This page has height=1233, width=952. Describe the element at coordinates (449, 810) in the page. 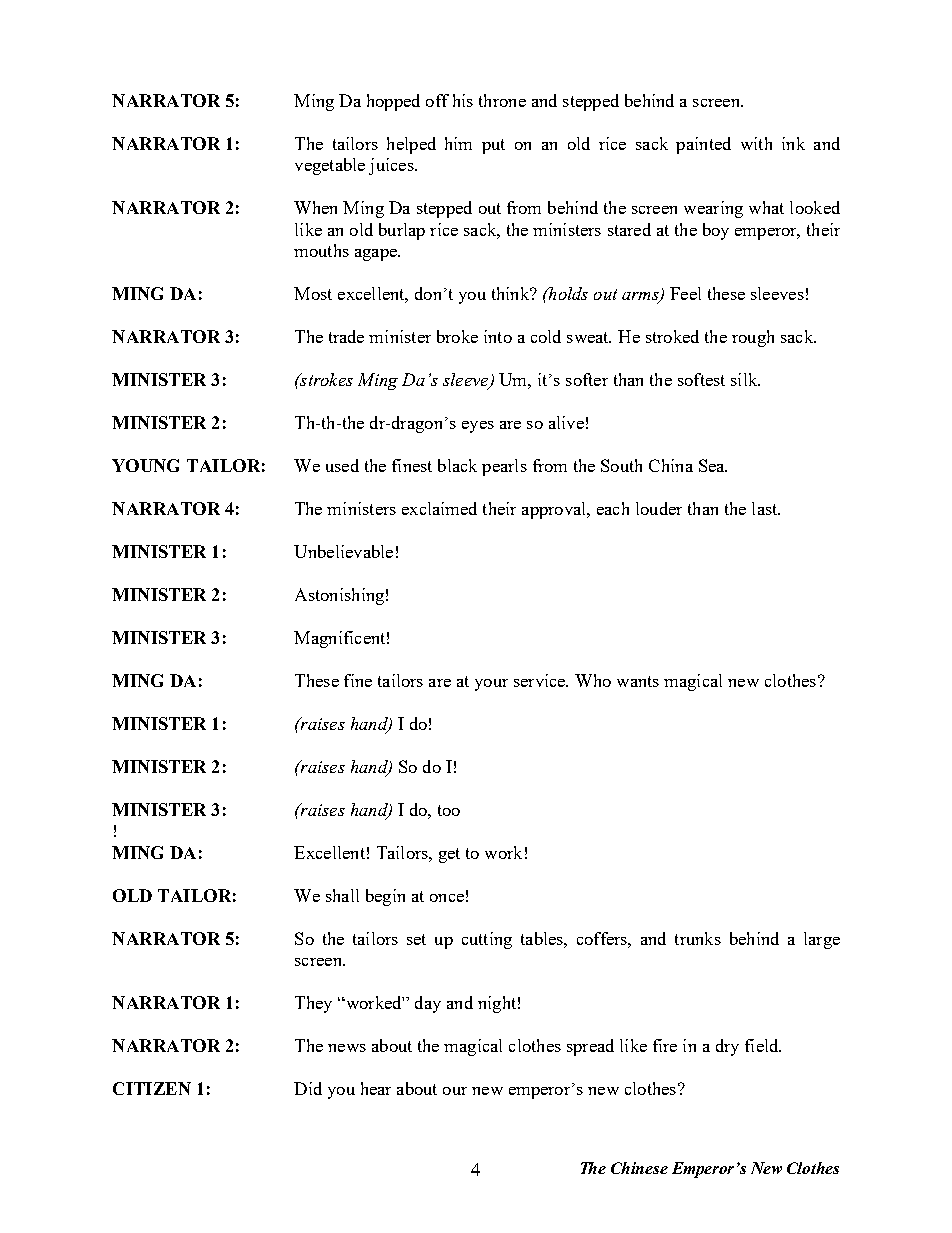

I see `too` at that location.
